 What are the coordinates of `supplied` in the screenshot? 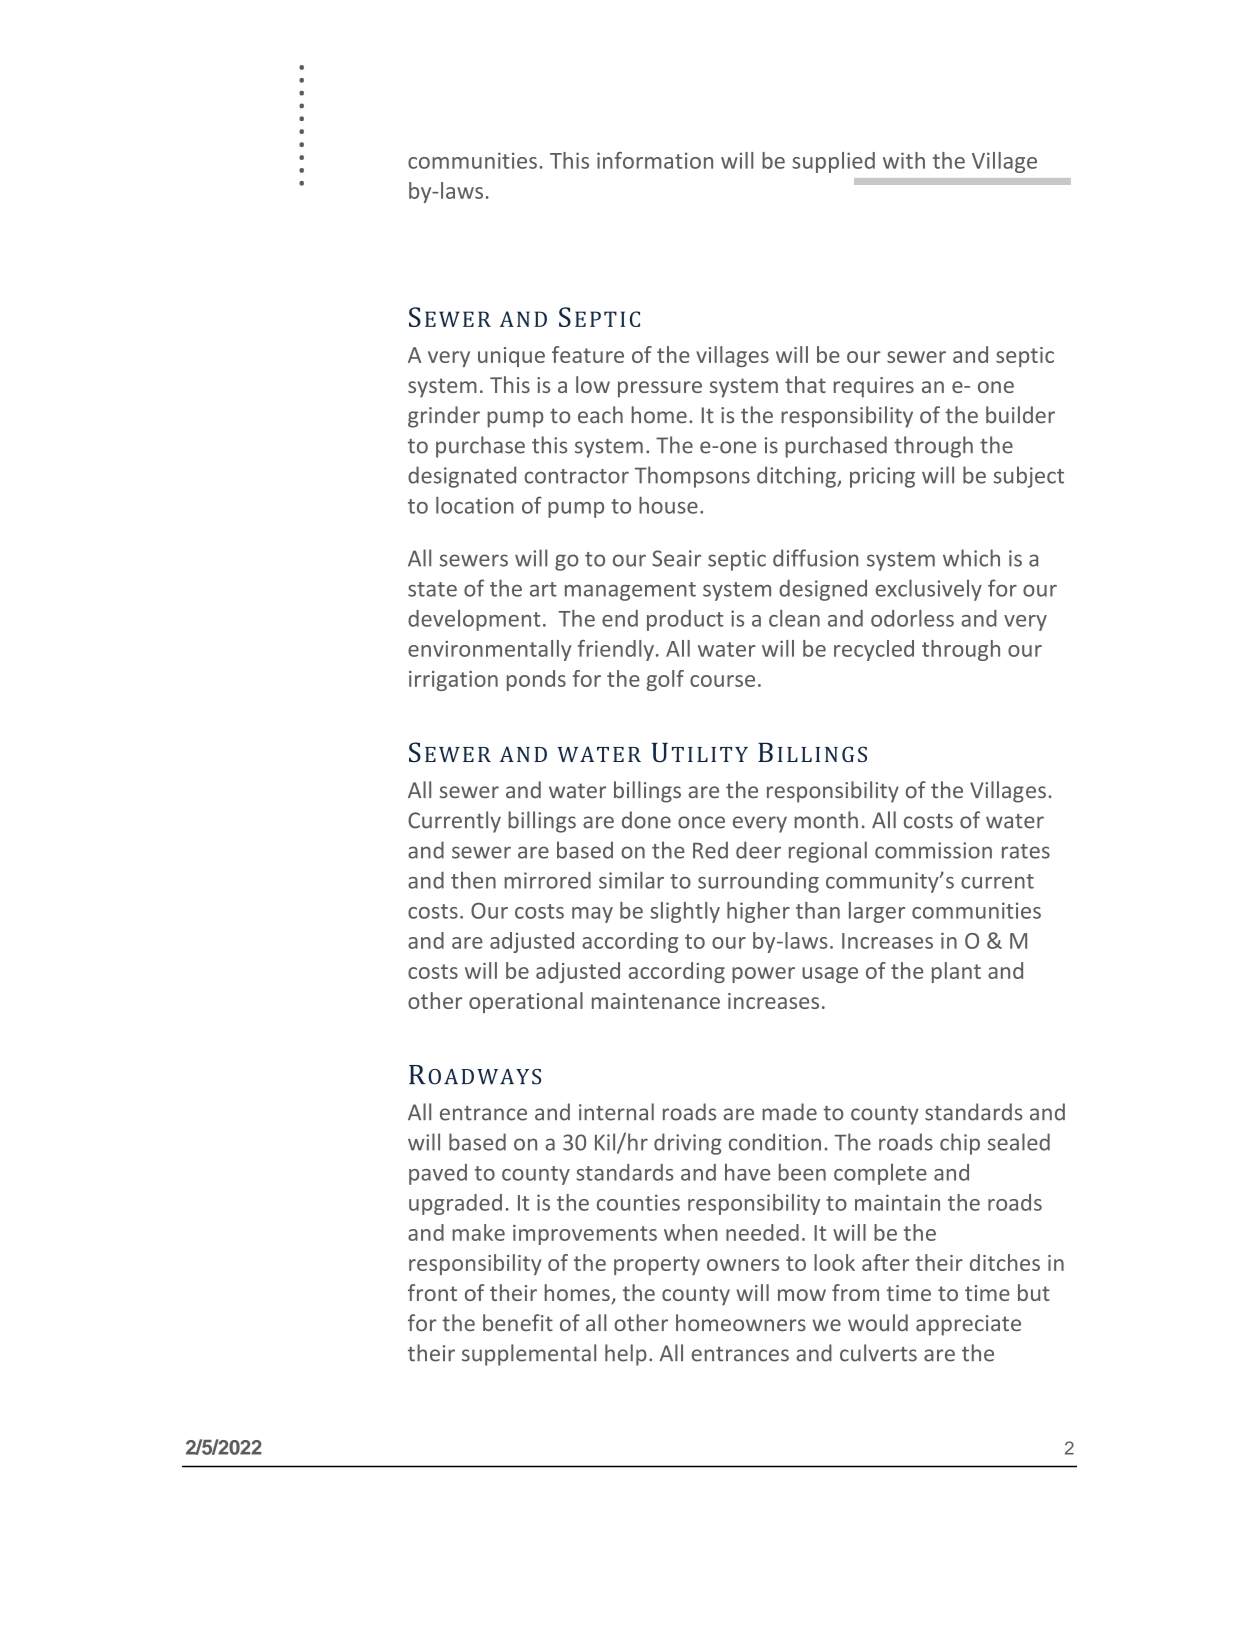 It's located at (833, 162).
